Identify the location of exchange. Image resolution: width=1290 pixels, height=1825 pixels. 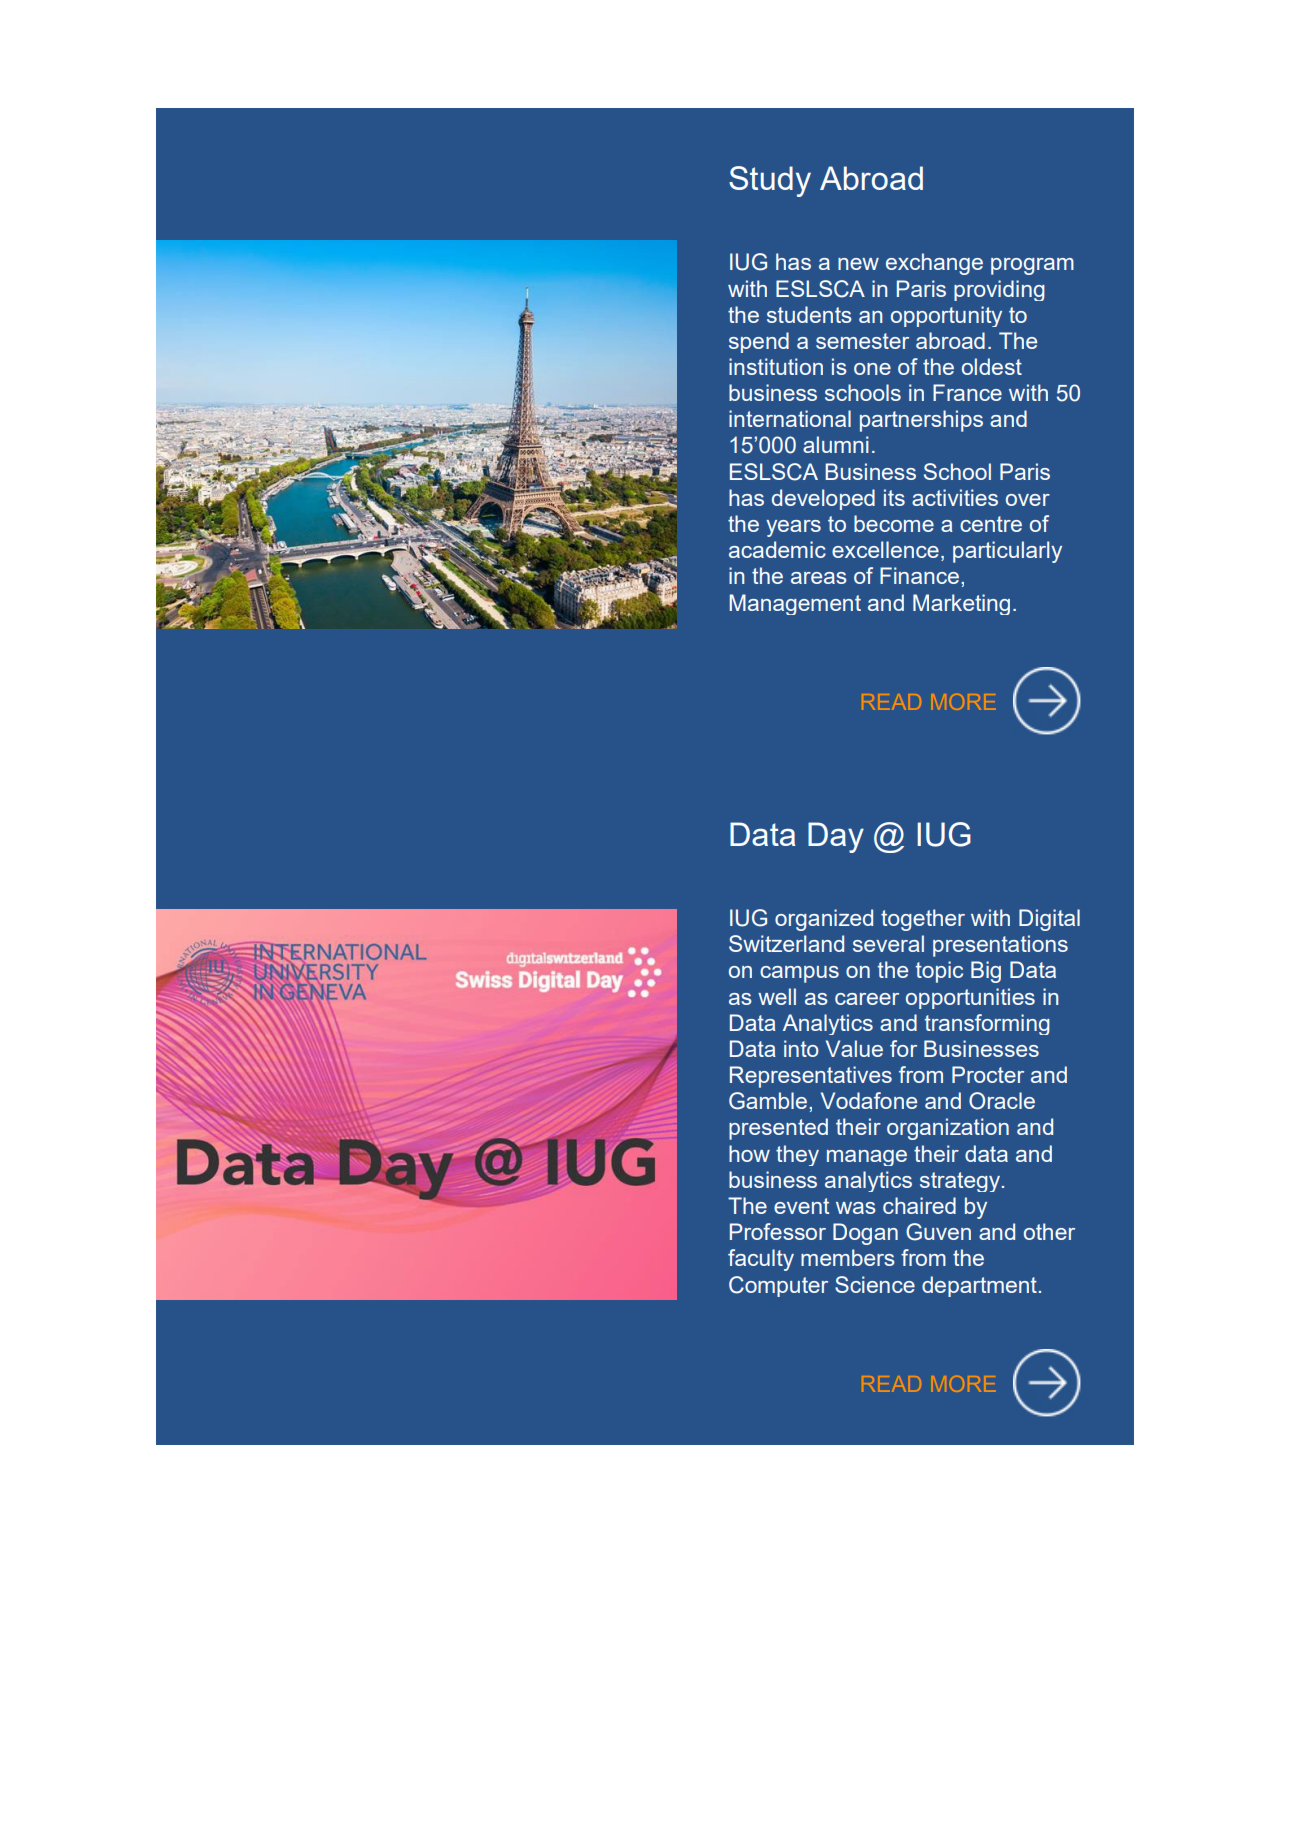
(934, 264).
